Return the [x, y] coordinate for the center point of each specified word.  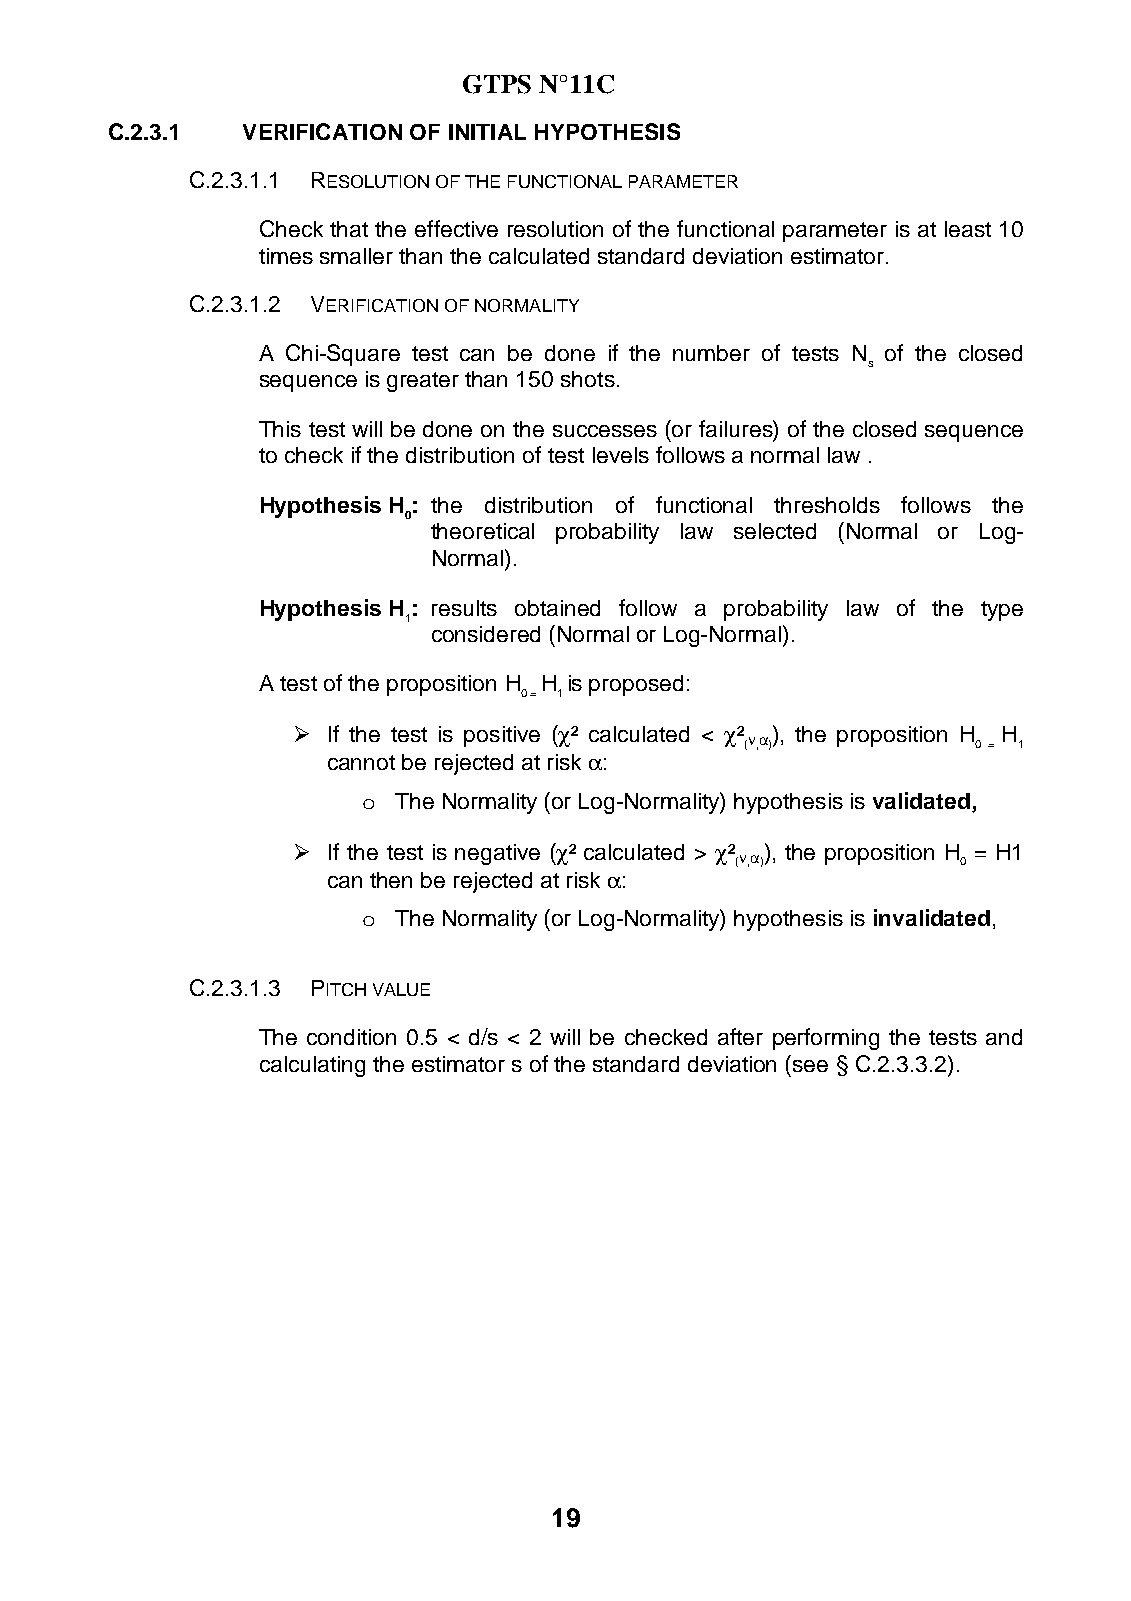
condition [351, 1037]
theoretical [482, 531]
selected [775, 531]
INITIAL [487, 132]
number [711, 353]
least [968, 229]
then [391, 880]
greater [423, 382]
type [1002, 611]
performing [826, 1039]
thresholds [827, 505]
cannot [361, 762]
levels [621, 455]
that [349, 229]
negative [497, 854]
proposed [636, 685]
